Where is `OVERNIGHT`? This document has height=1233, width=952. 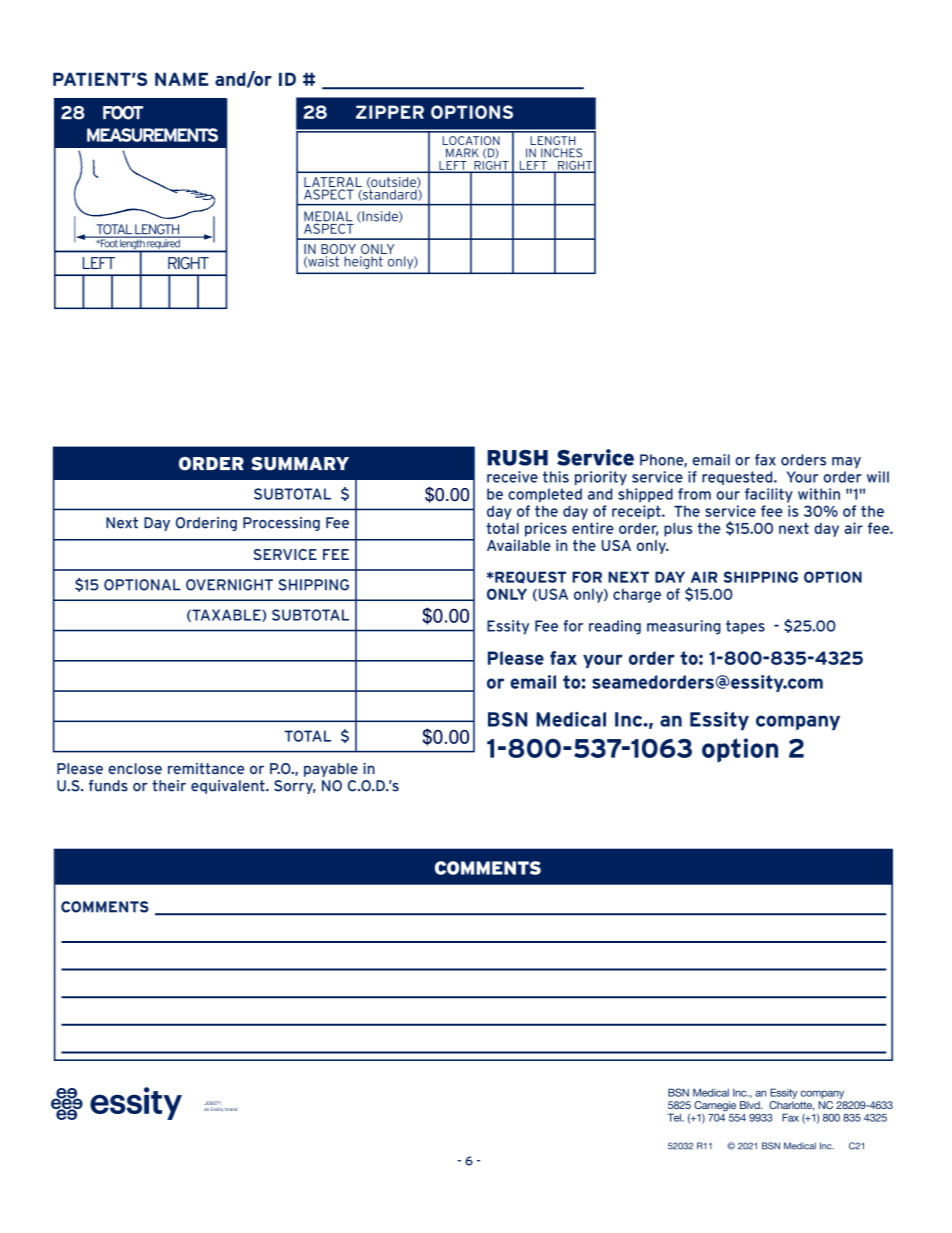
OVERNIGHT is located at coordinates (229, 585).
